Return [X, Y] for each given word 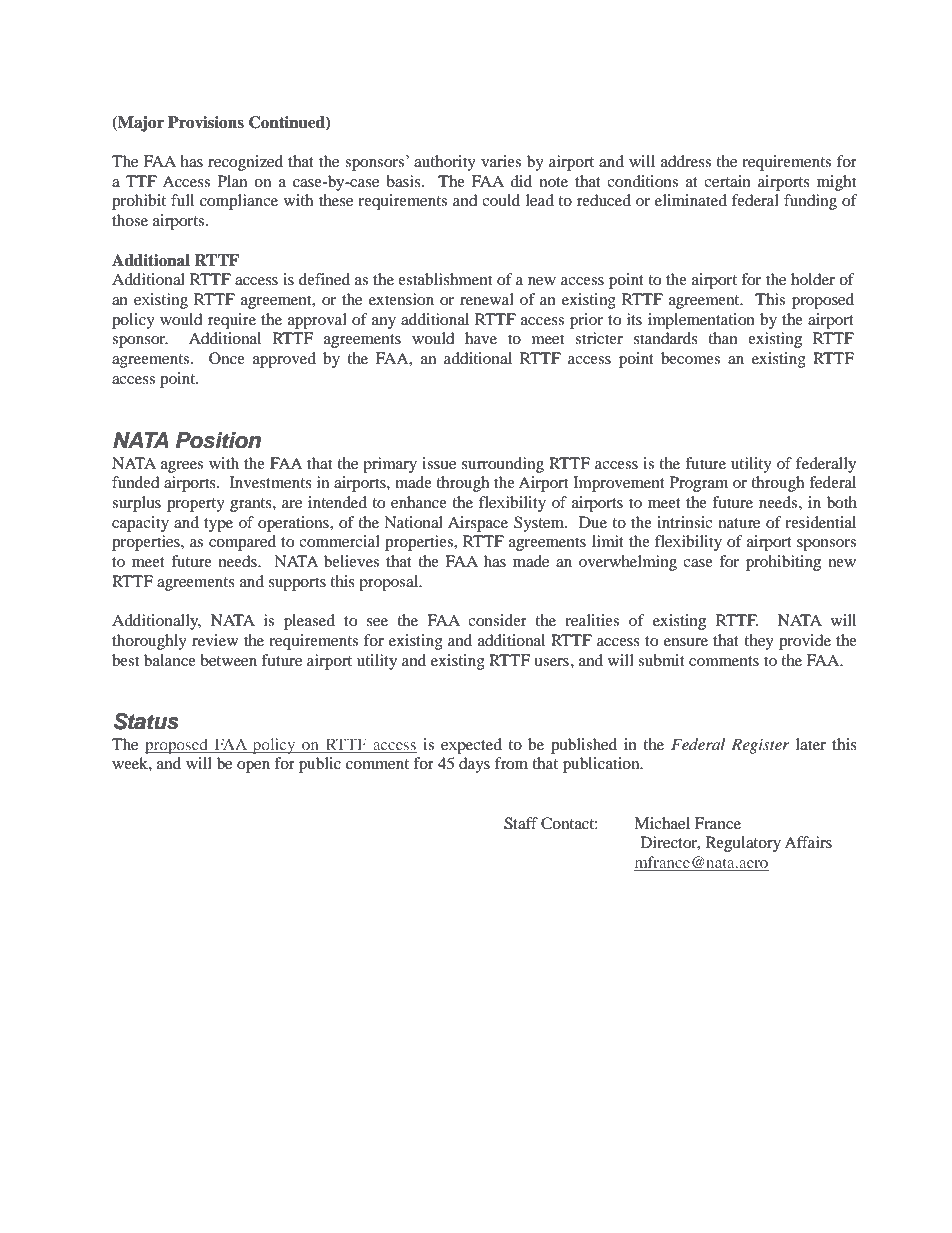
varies [501, 161]
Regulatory [743, 844]
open [253, 767]
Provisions [206, 122]
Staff [521, 823]
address [686, 161]
